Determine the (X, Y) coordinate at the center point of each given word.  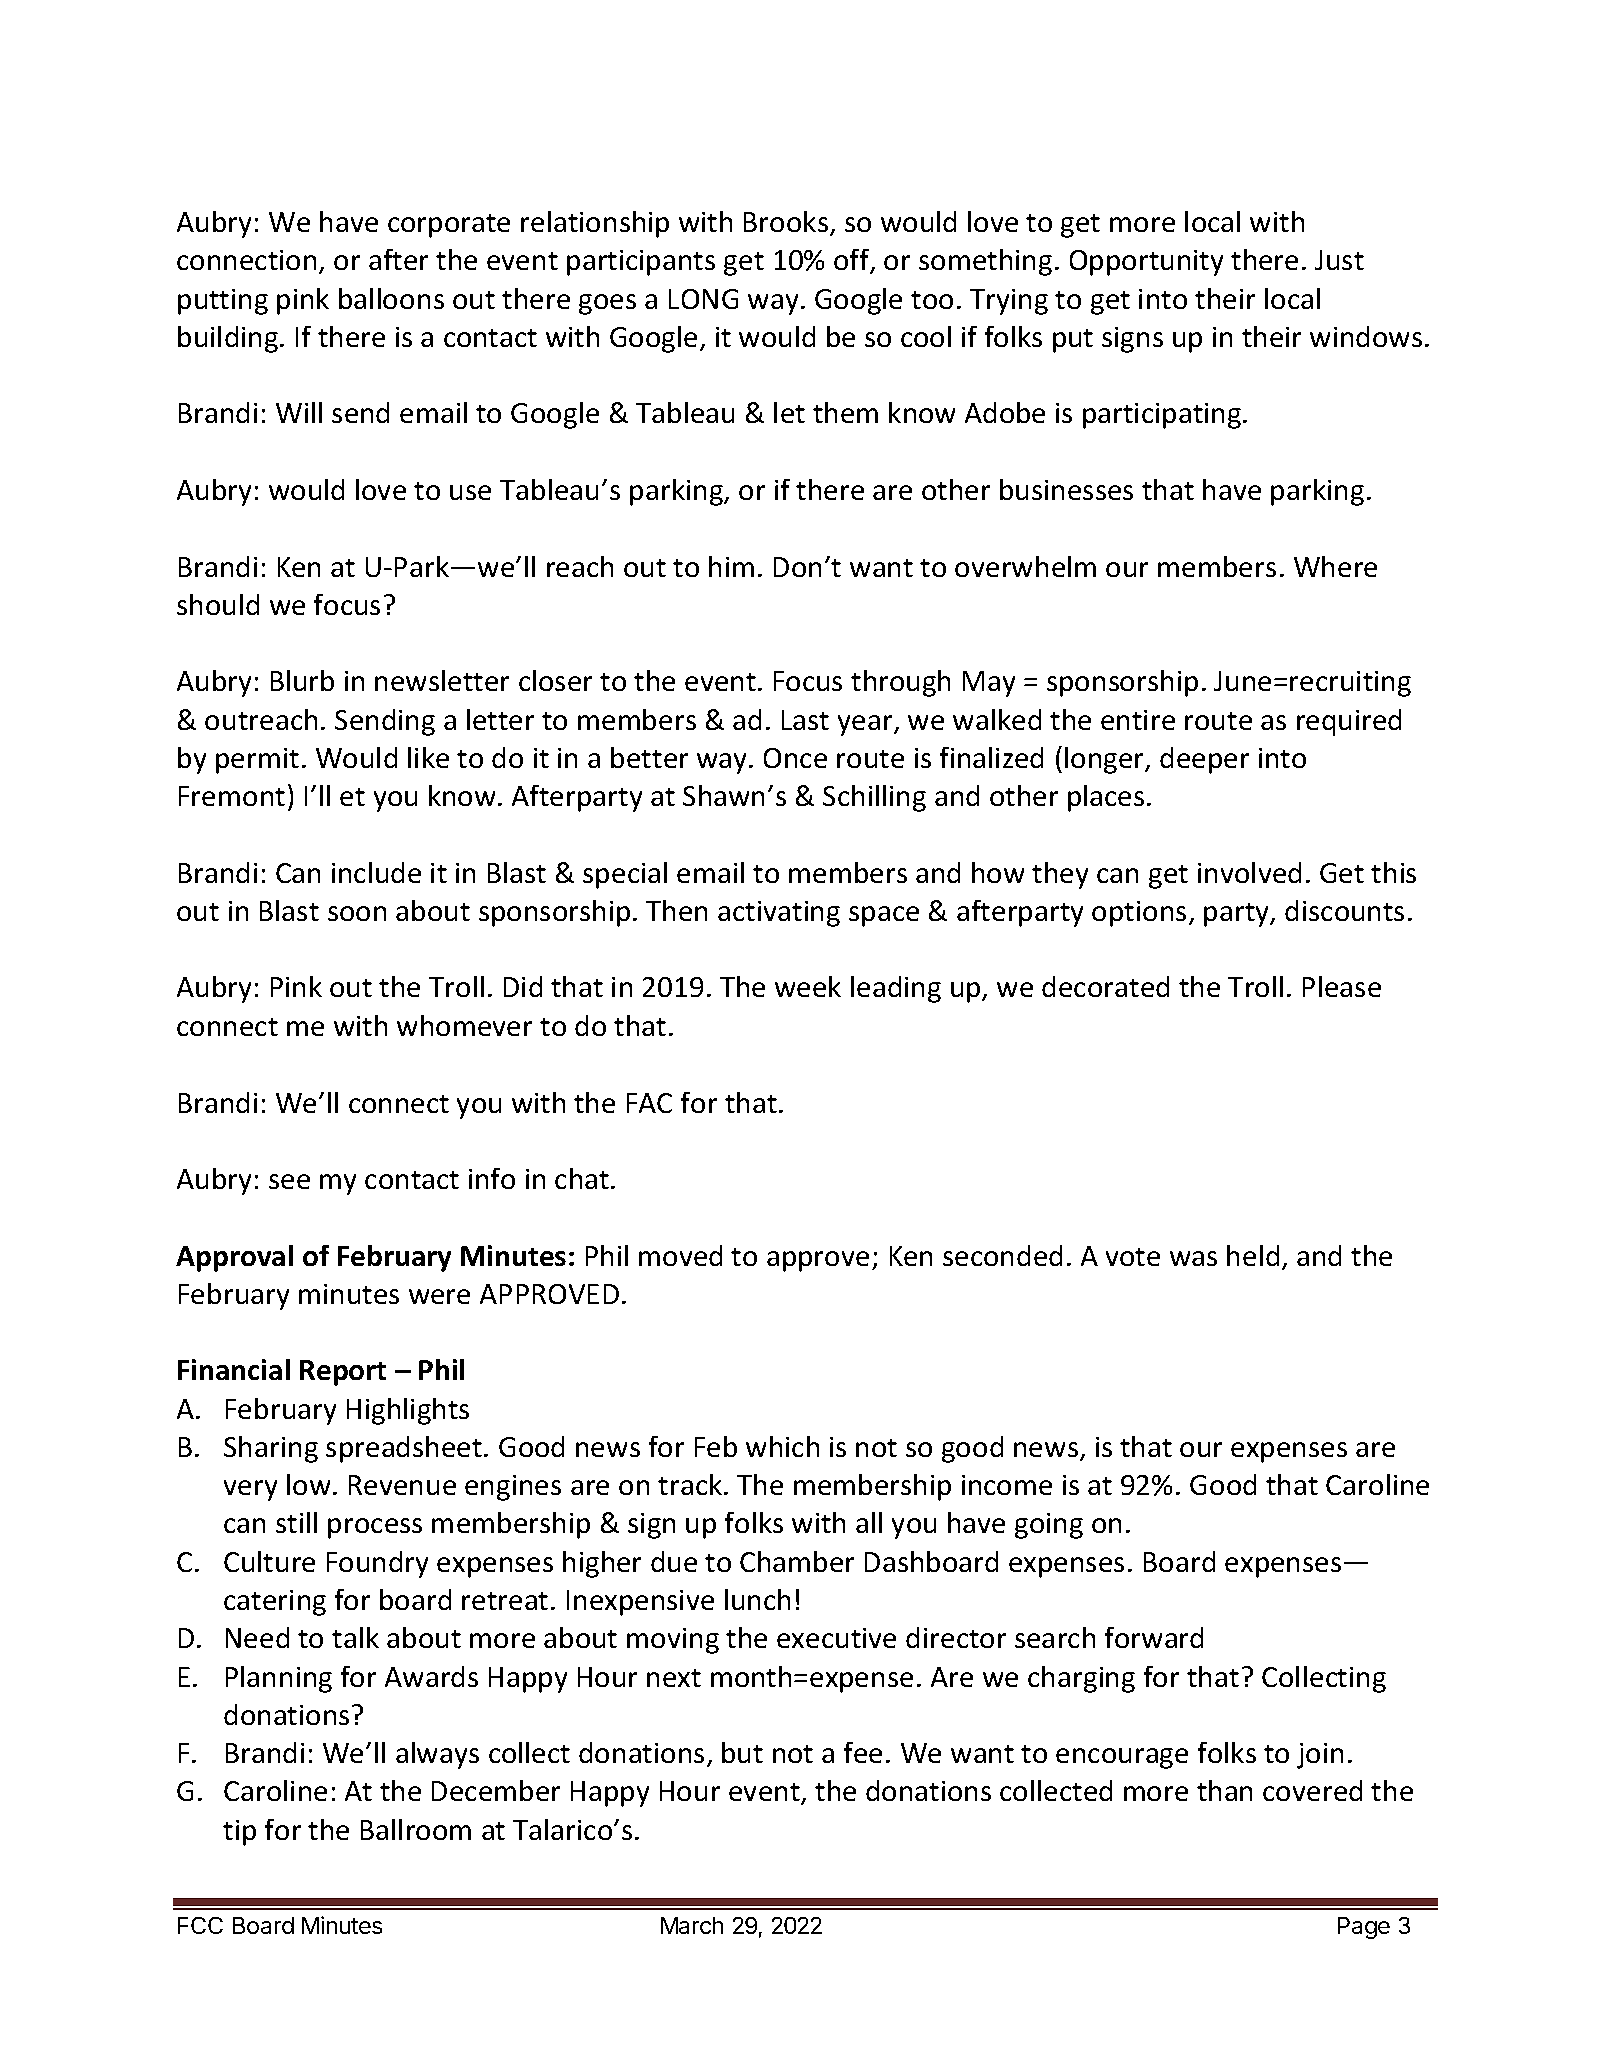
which (782, 1446)
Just (1339, 260)
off (853, 261)
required (1349, 722)
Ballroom (416, 1829)
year (866, 725)
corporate (449, 226)
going (1049, 1526)
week (808, 986)
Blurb (302, 680)
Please (1342, 986)
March (692, 1925)
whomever (464, 1025)
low (308, 1484)
